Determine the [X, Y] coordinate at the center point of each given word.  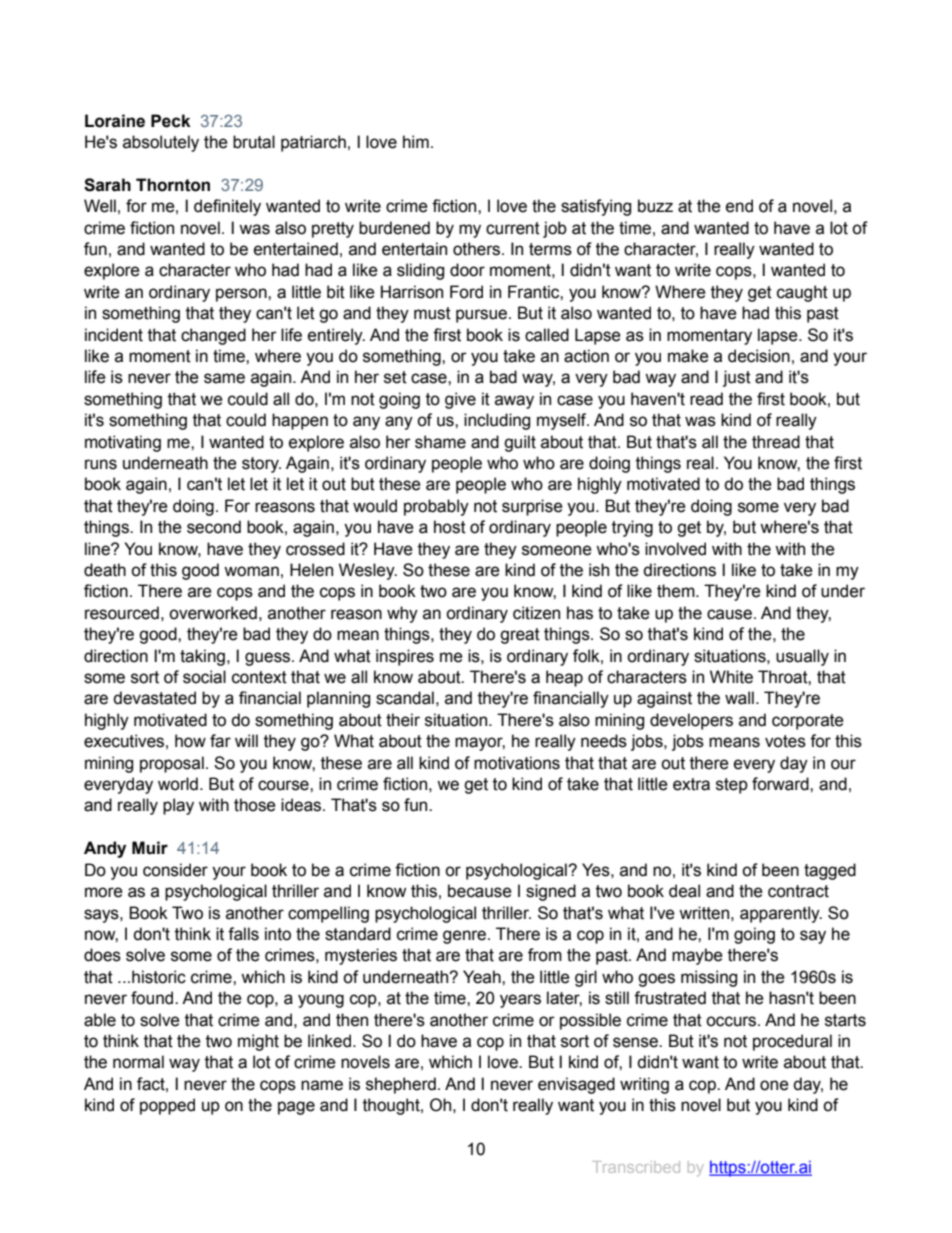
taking [202, 657]
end [739, 206]
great [520, 636]
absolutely [161, 143]
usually [802, 657]
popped [167, 1106]
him [416, 141]
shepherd [401, 1085]
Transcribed [636, 1167]
